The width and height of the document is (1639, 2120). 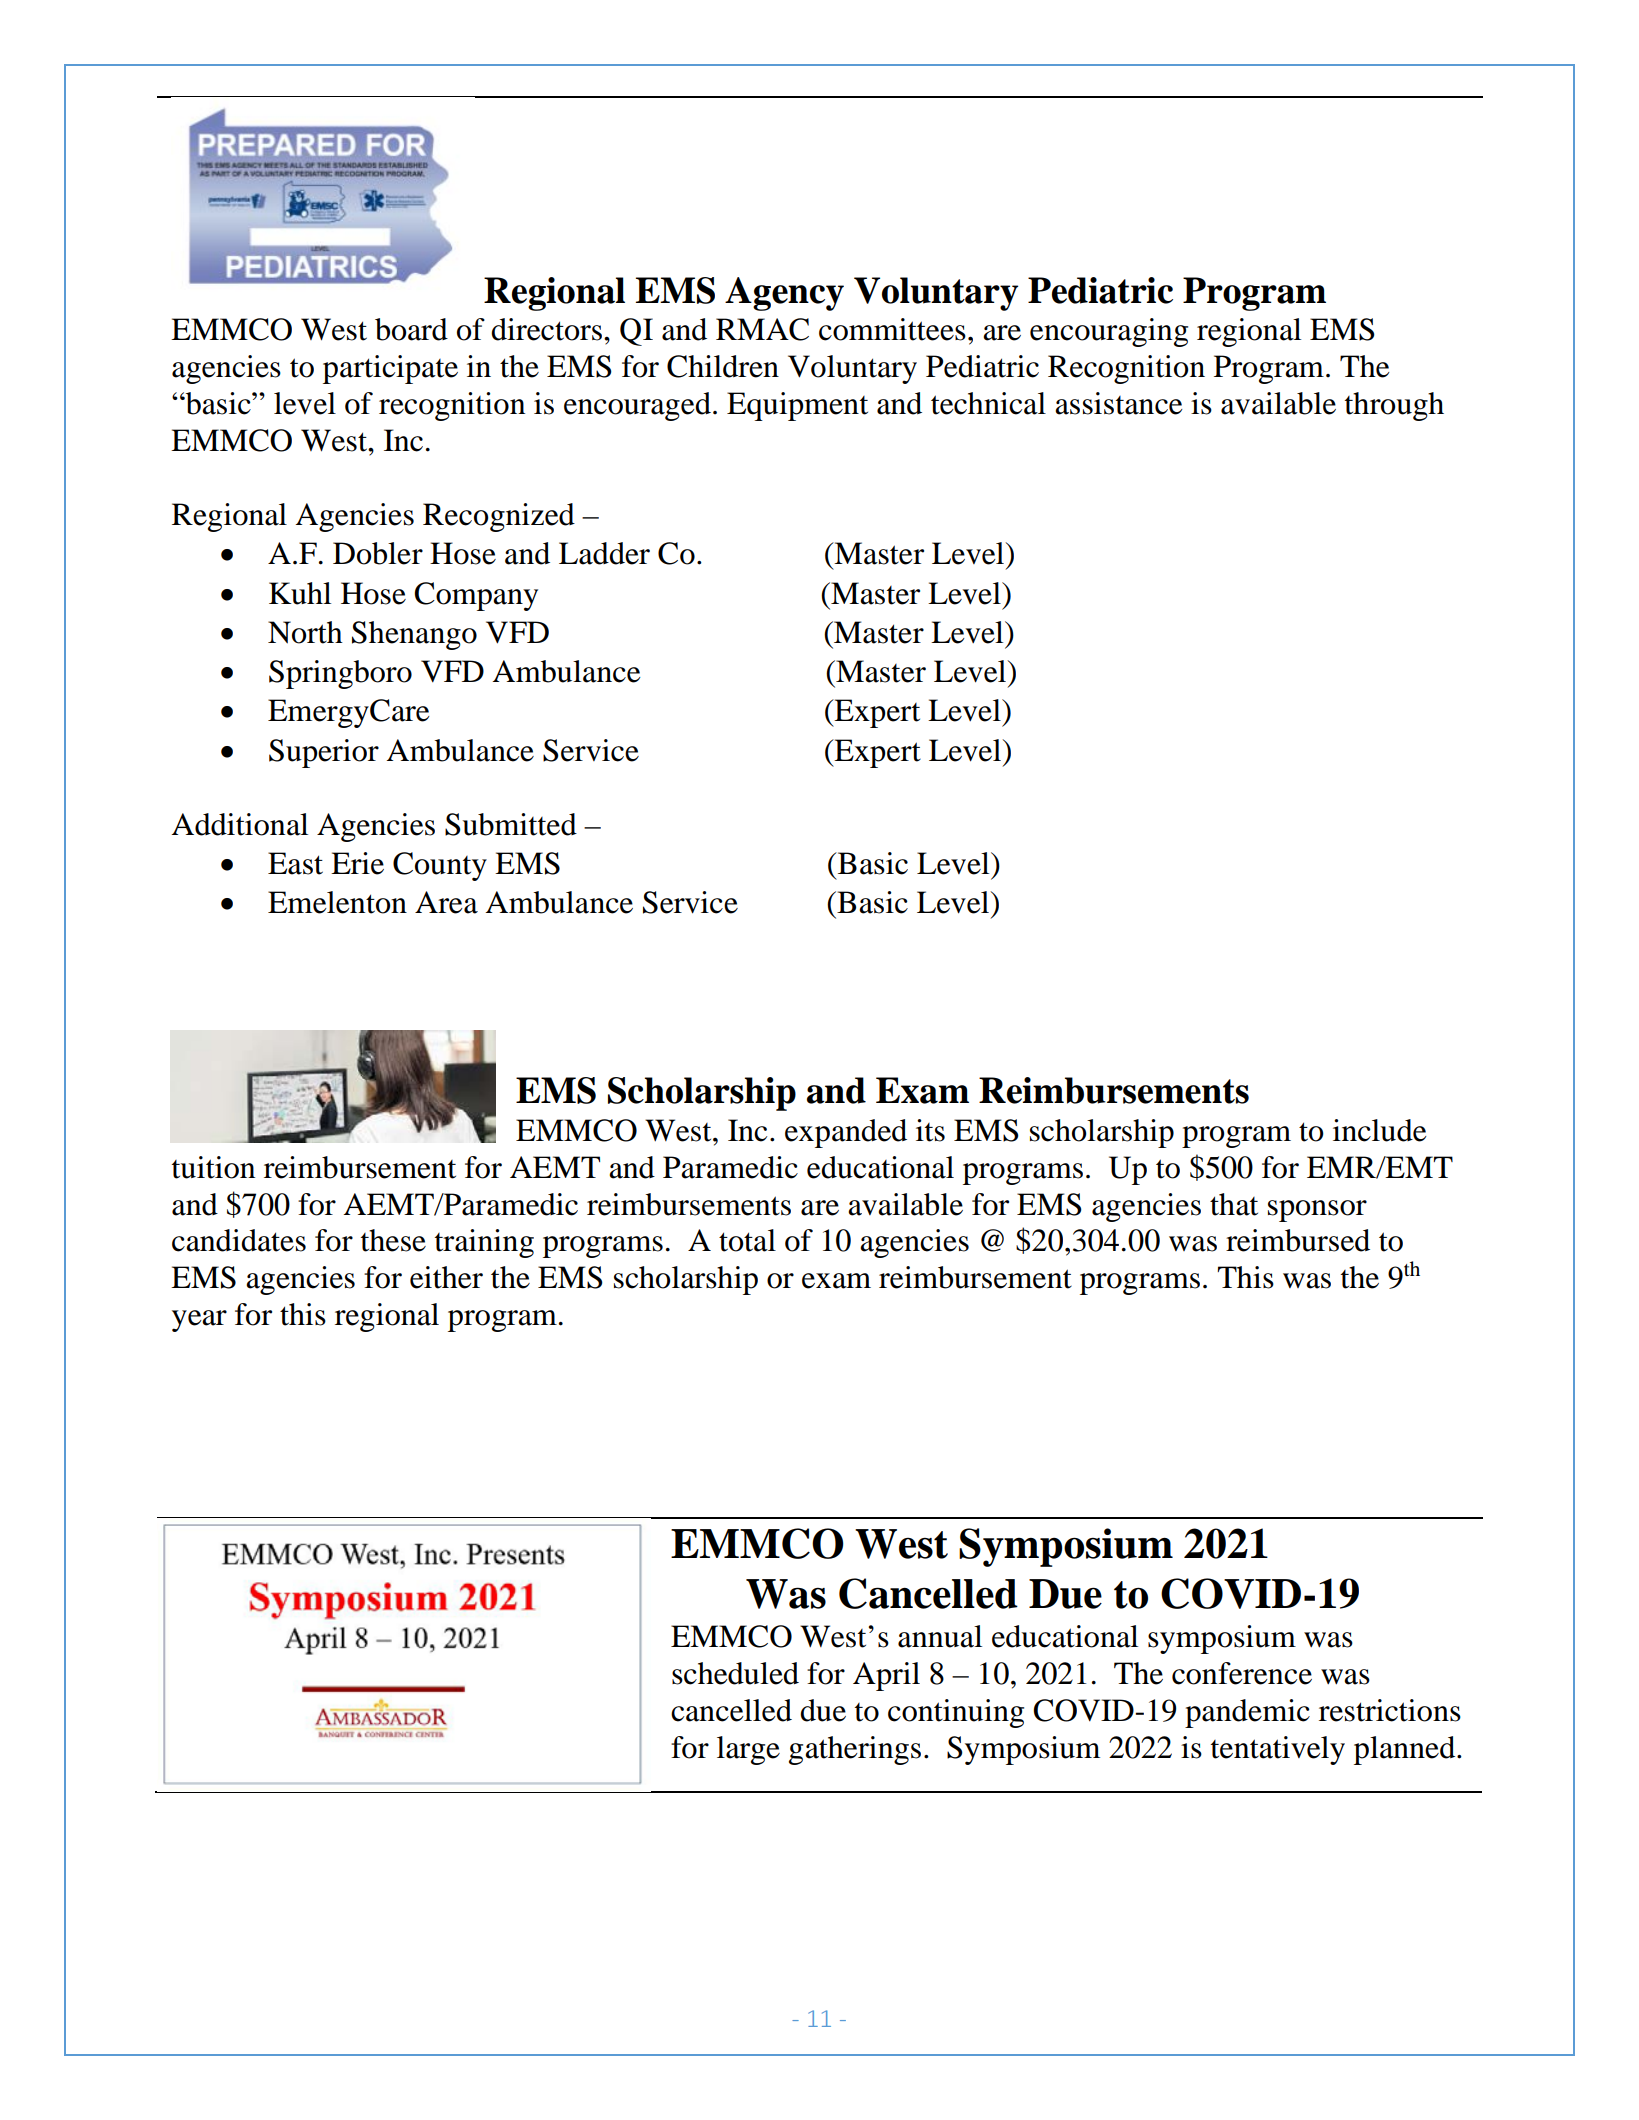 What do you see at coordinates (784, 294) in the document?
I see `Agency` at bounding box center [784, 294].
